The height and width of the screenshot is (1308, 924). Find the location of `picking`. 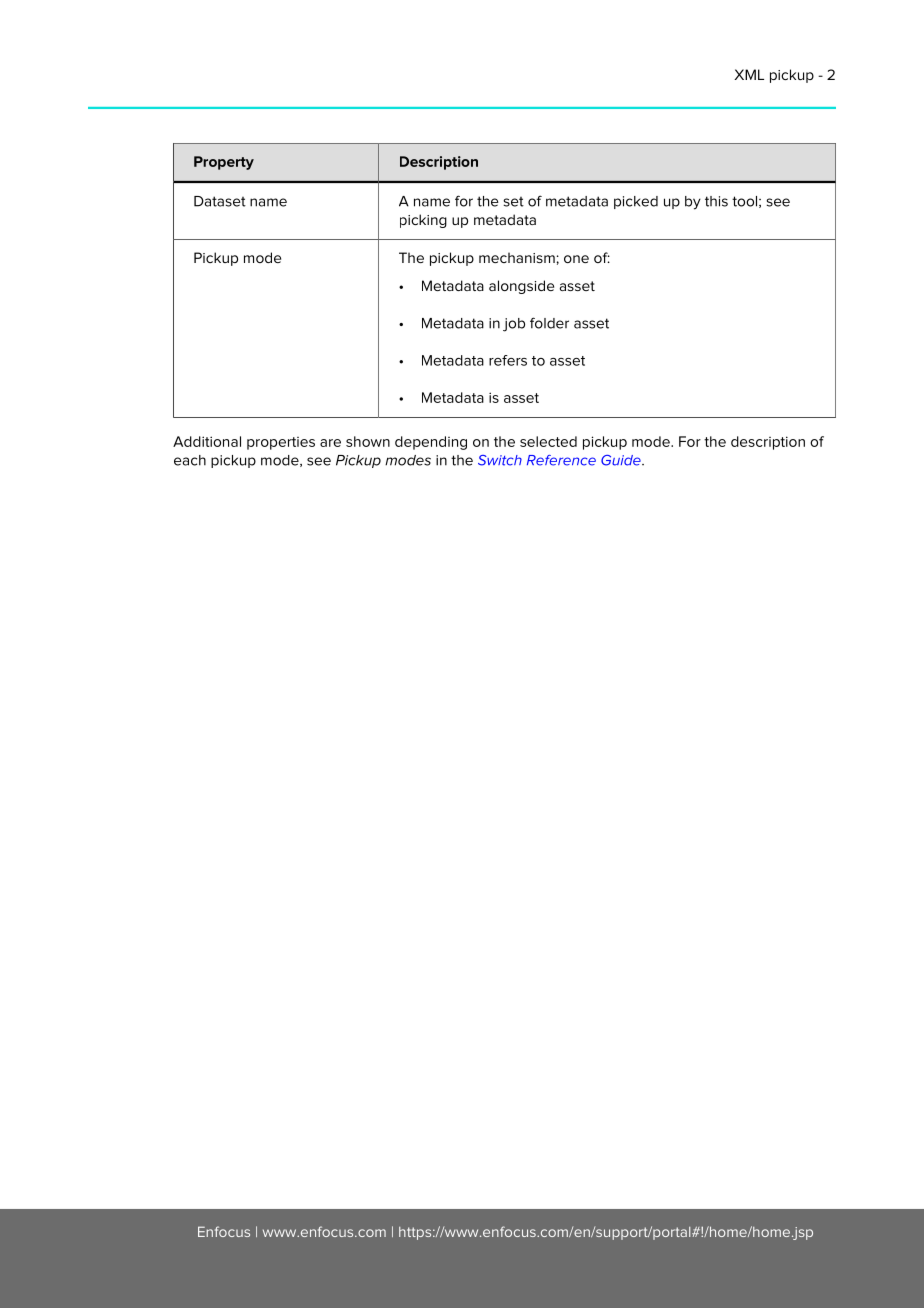

picking is located at coordinates (423, 221).
